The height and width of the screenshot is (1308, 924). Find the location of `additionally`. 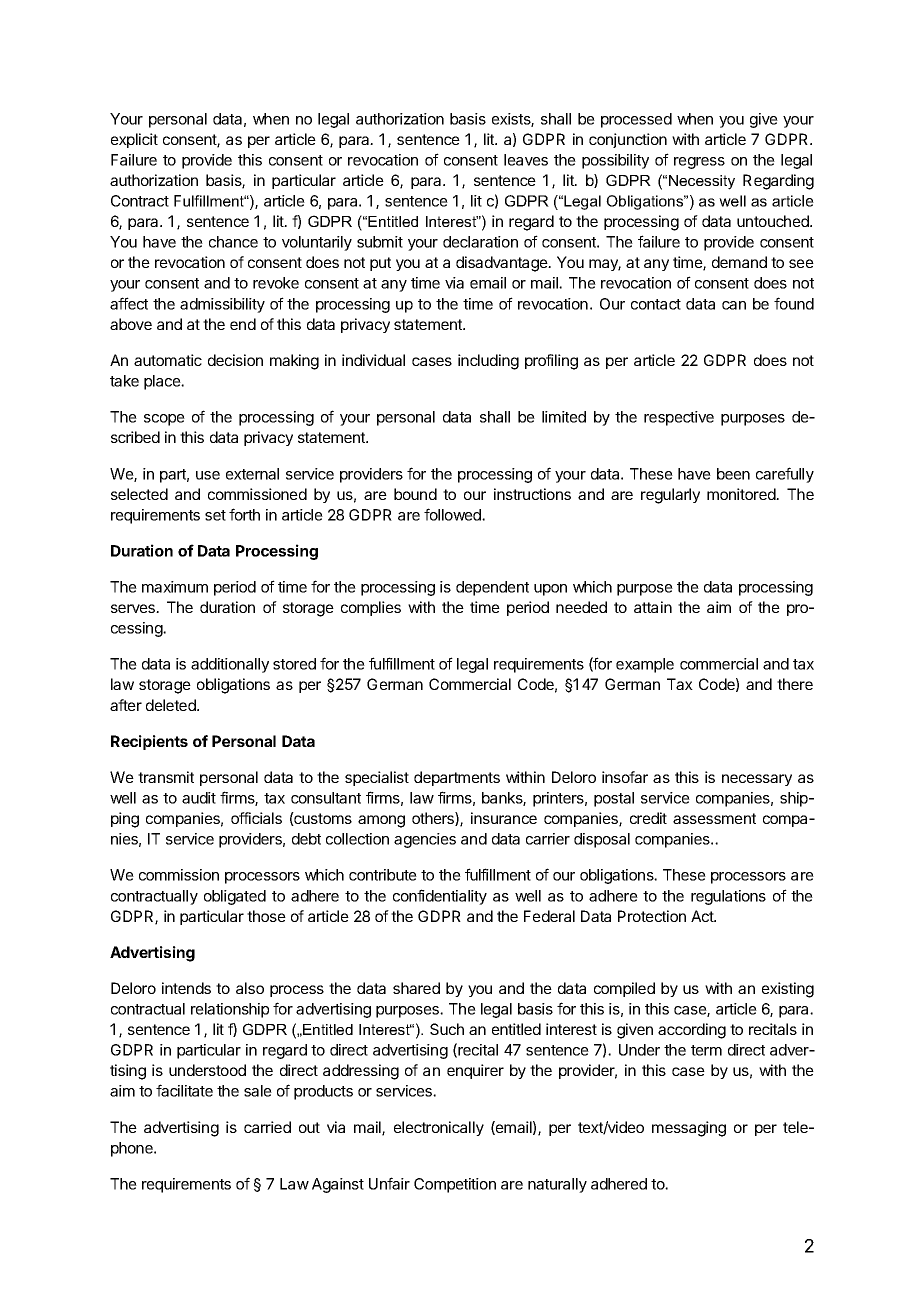

additionally is located at coordinates (230, 665).
